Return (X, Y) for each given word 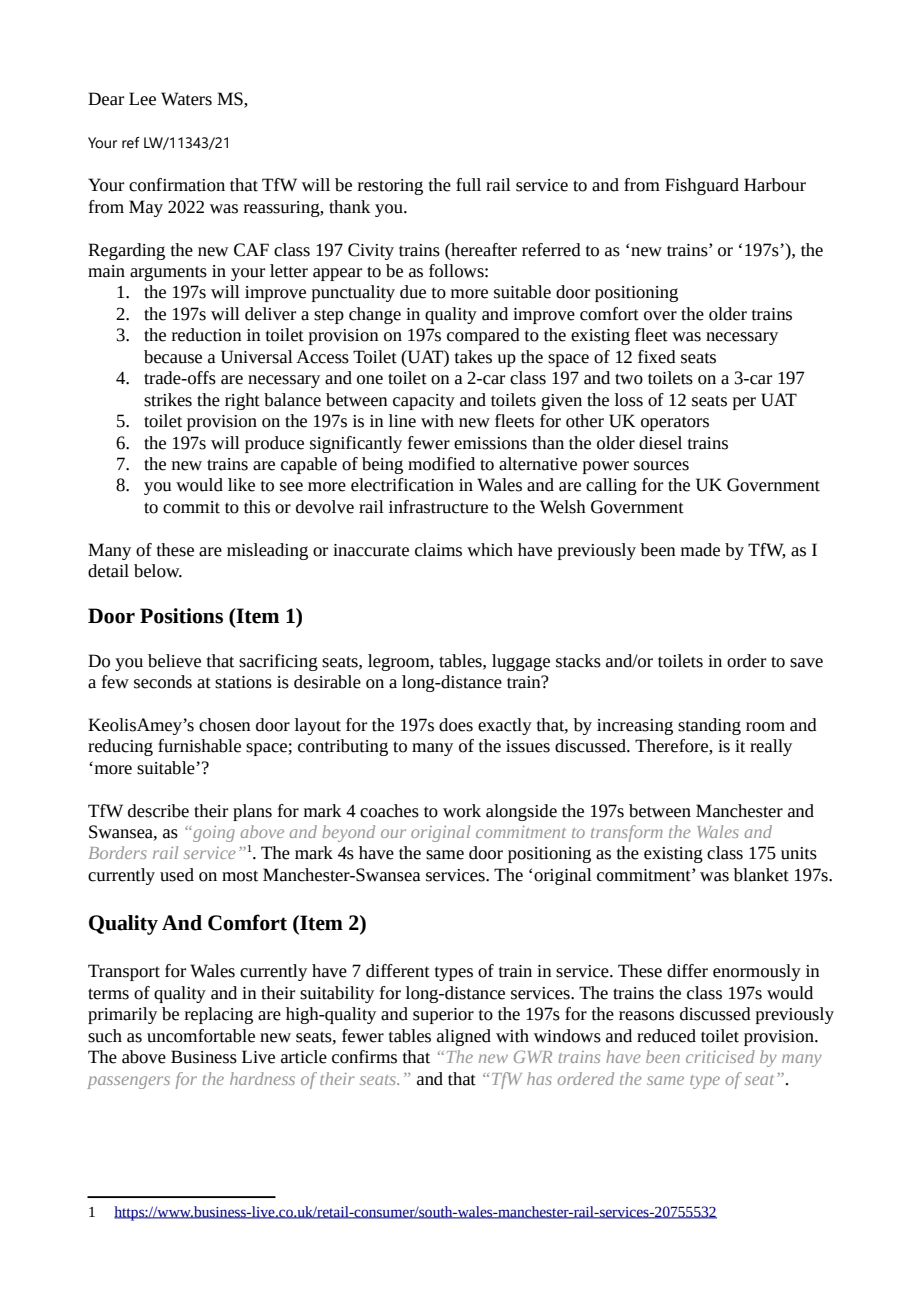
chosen (225, 725)
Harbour (775, 185)
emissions (490, 443)
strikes (168, 400)
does (456, 725)
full (468, 185)
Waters (186, 99)
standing (709, 726)
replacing (219, 1015)
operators (675, 424)
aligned (464, 1037)
